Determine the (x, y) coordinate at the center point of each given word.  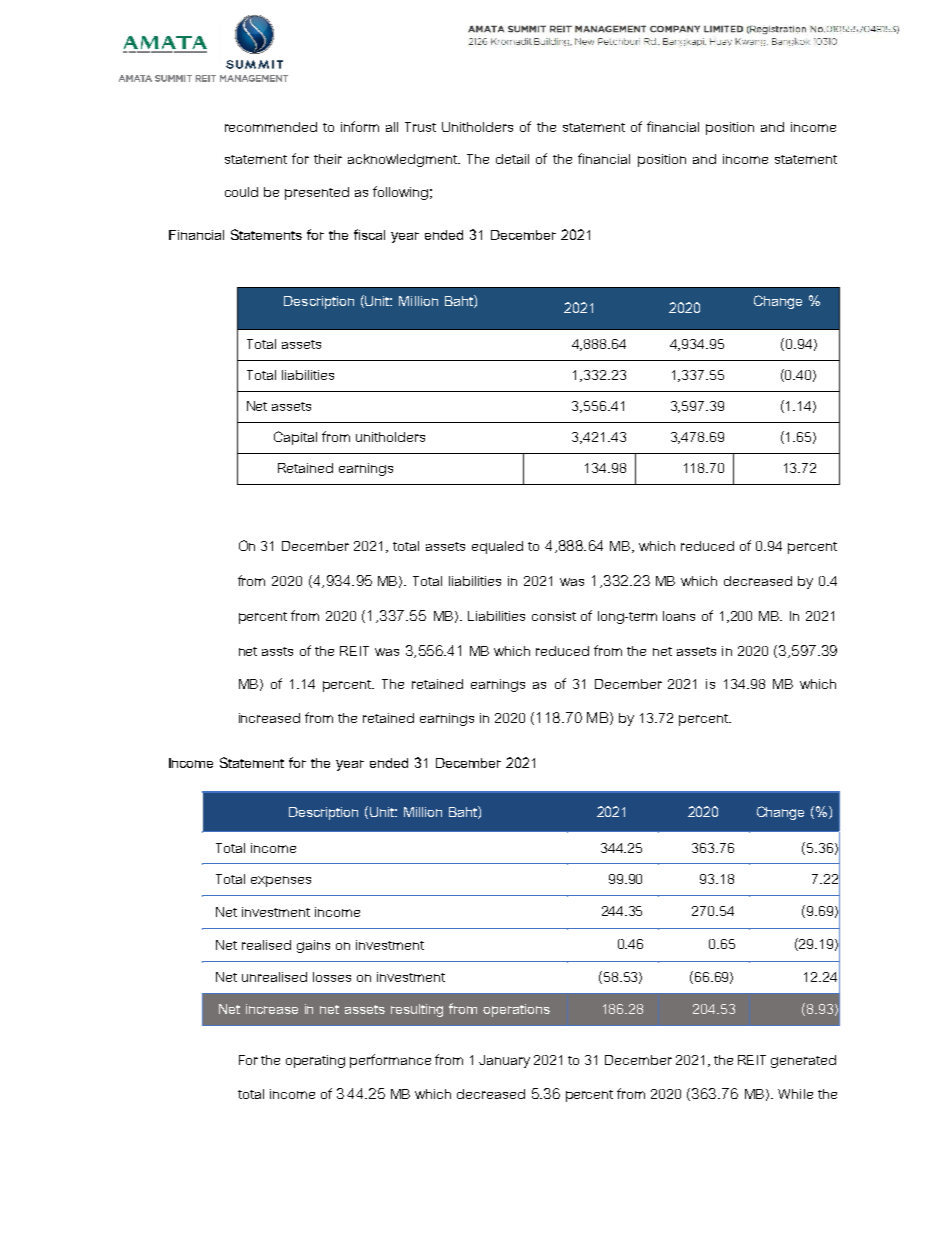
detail (512, 159)
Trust (420, 127)
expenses (281, 881)
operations (516, 1010)
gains (313, 946)
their (328, 159)
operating (315, 1061)
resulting (417, 1010)
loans (679, 616)
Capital (295, 438)
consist (554, 616)
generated (803, 1061)
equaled (497, 547)
